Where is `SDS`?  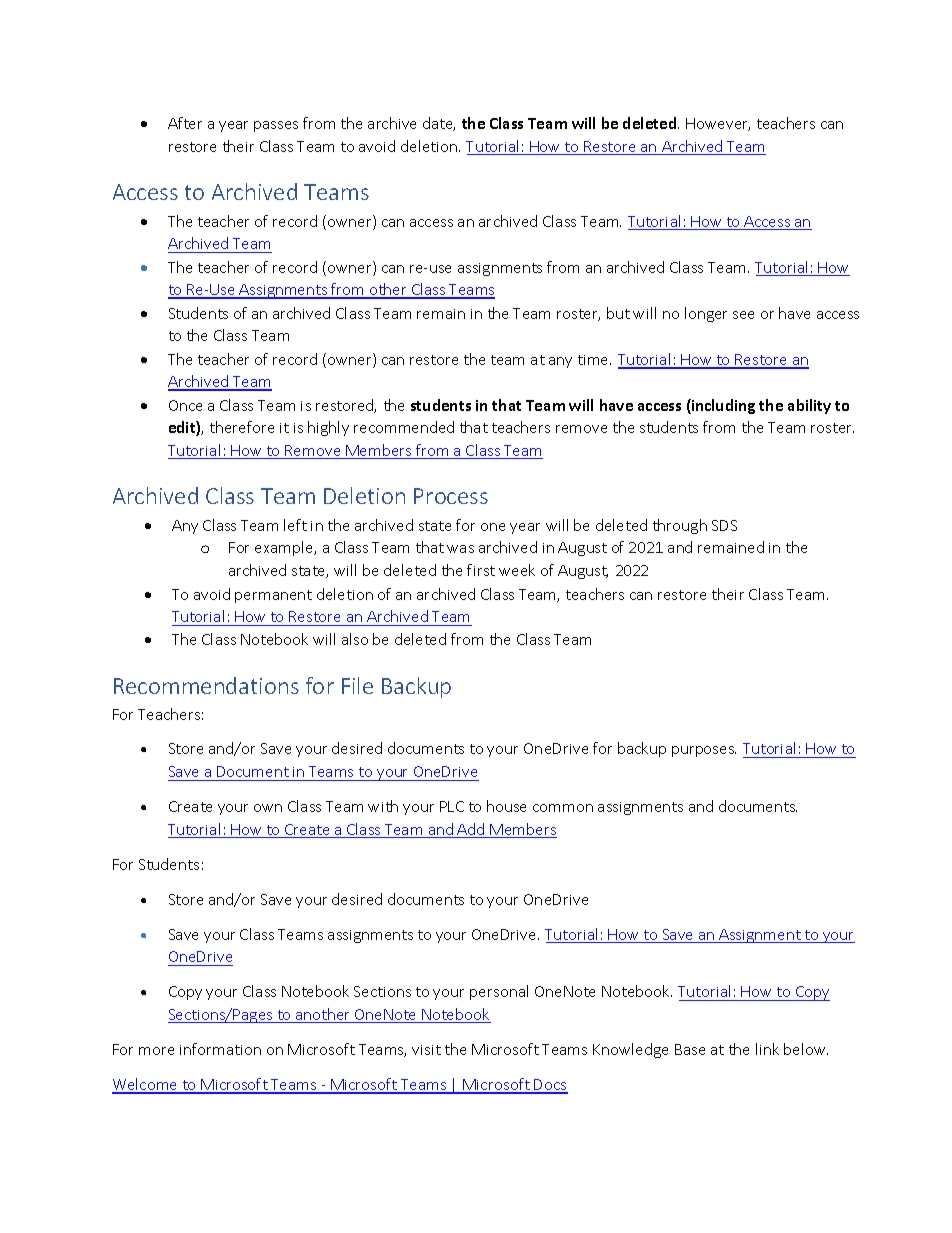
SDS is located at coordinates (724, 525).
